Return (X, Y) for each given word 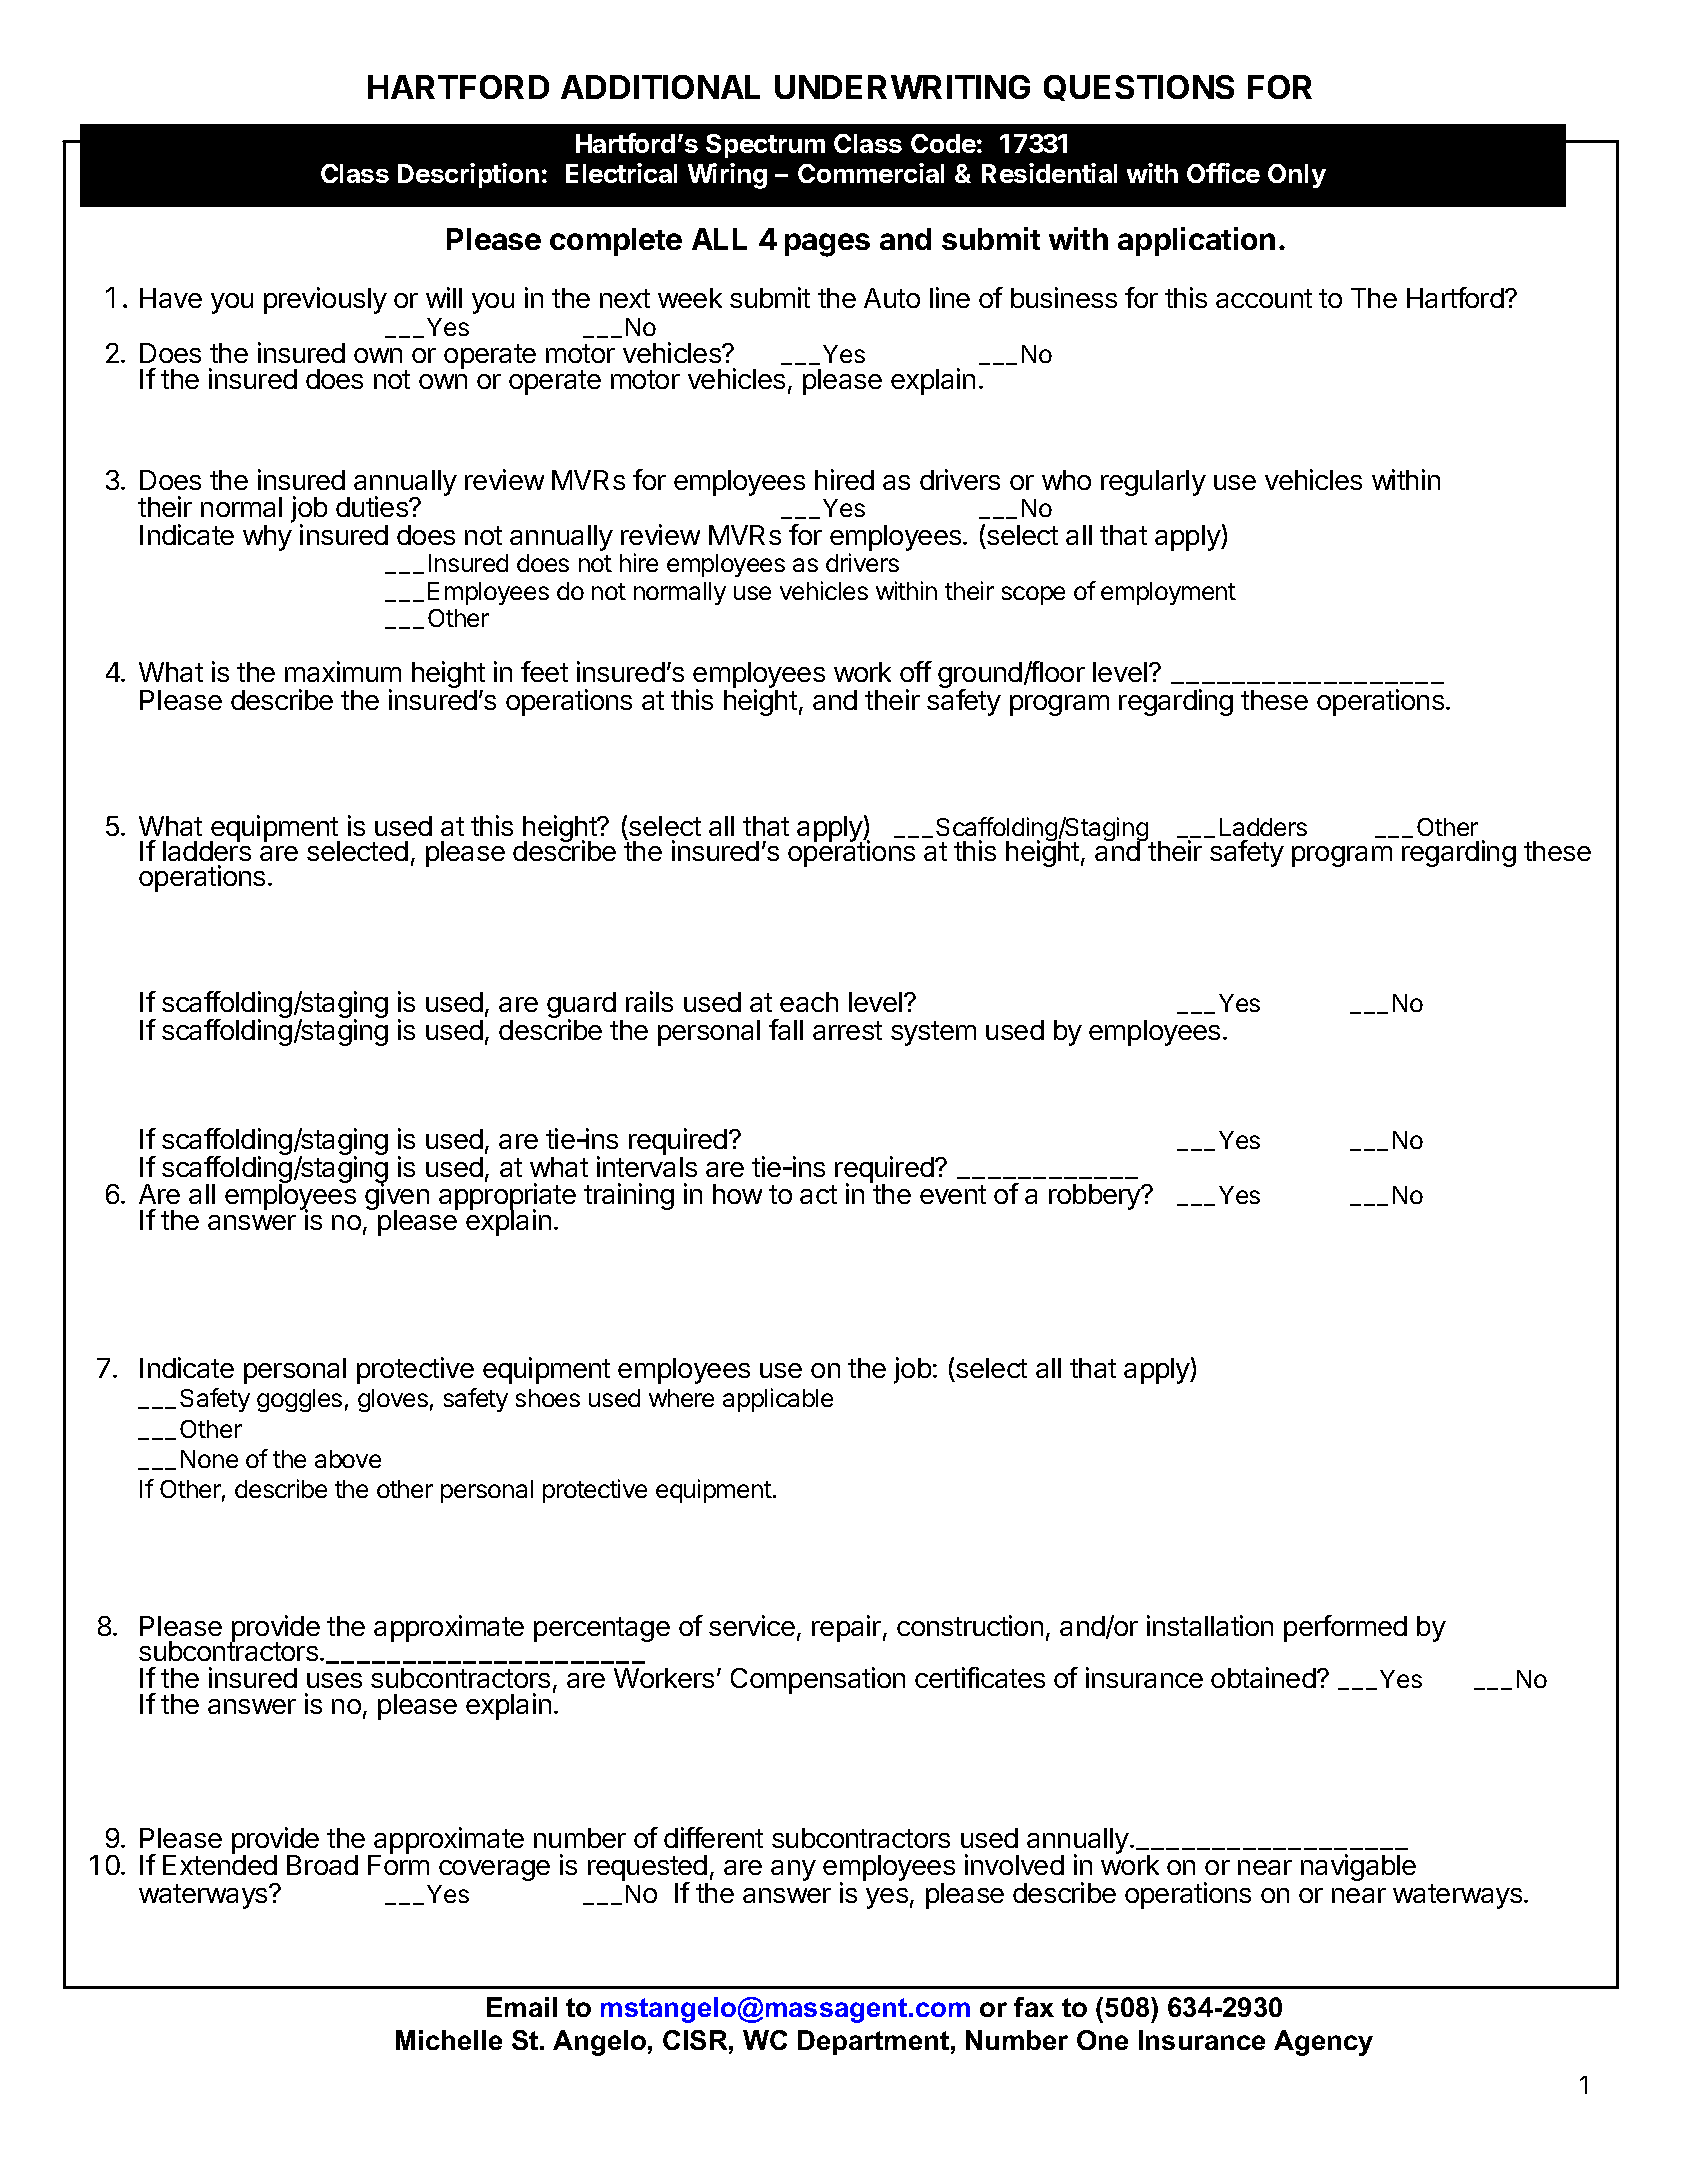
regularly (1153, 483)
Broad (322, 1865)
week (690, 298)
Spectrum (765, 146)
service (752, 1625)
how (737, 1194)
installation (1210, 1625)
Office (1223, 173)
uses (334, 1680)
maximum (343, 671)
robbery (1096, 1197)
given (397, 1198)
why (267, 538)
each (809, 1002)
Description (468, 175)
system (933, 1033)
